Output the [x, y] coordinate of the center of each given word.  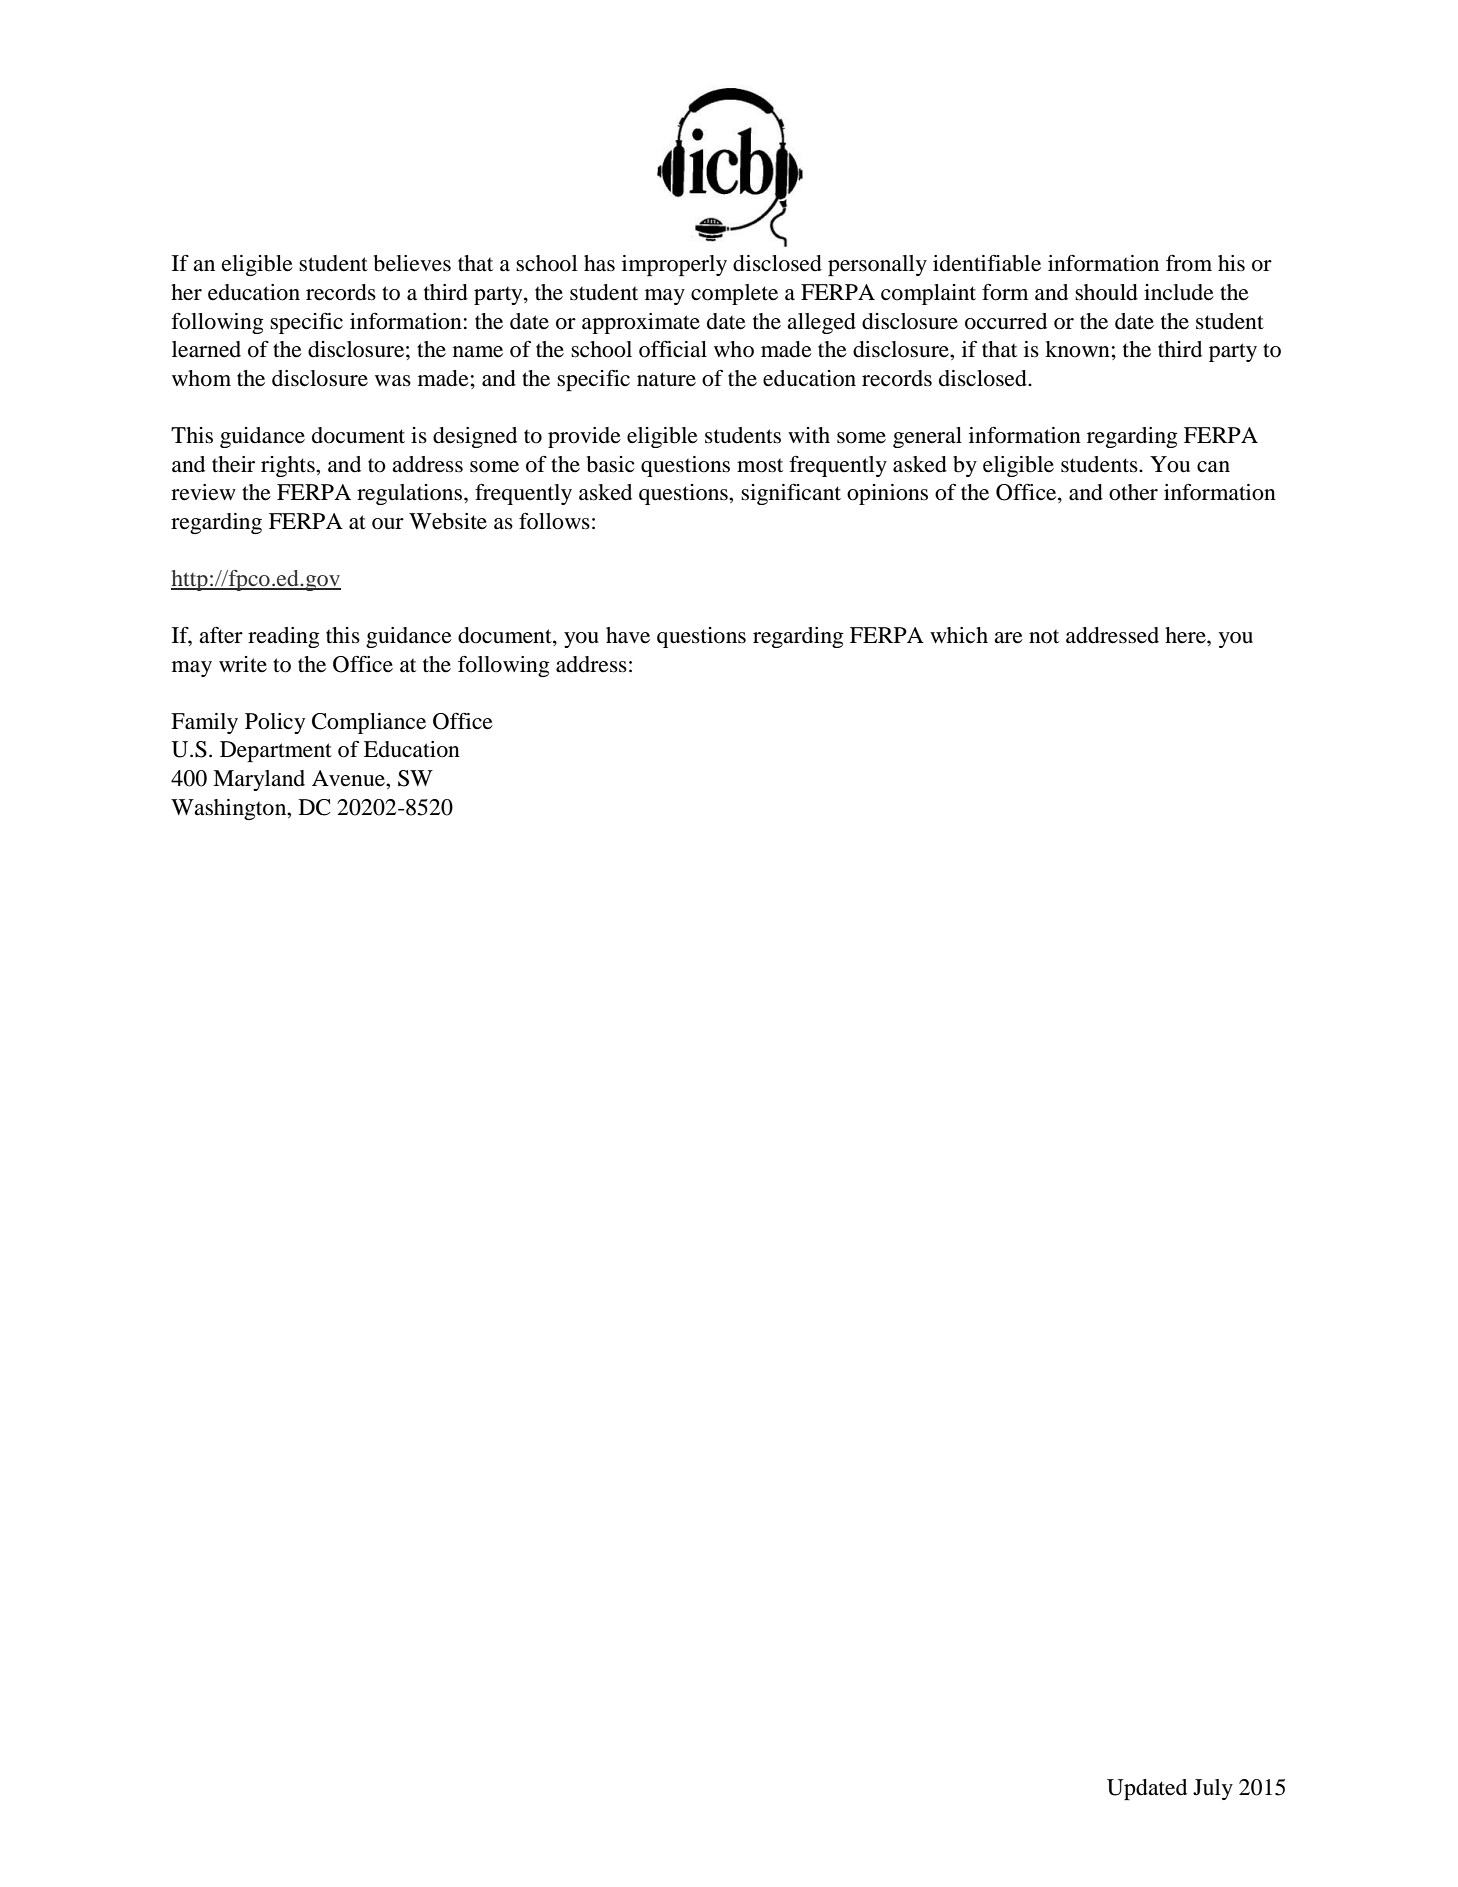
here [1186, 635]
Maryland [259, 780]
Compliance [369, 723]
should [1106, 292]
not [1044, 636]
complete [734, 294]
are [1008, 638]
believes [412, 263]
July [1213, 1789]
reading [284, 637]
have [628, 635]
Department [276, 751]
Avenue [349, 778]
